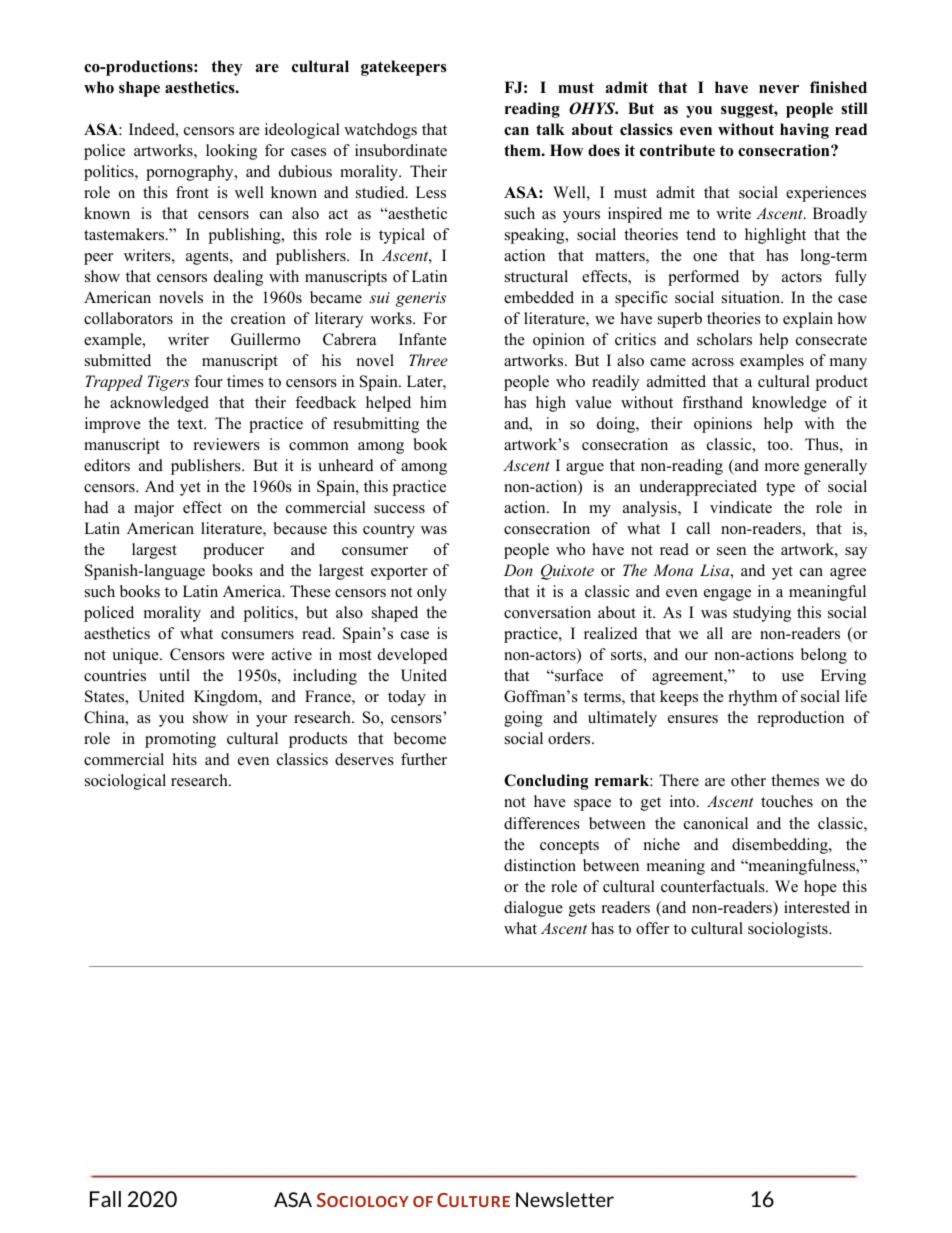 This page has height=1233, width=952. What do you see at coordinates (550, 129) in the page?
I see `talk` at bounding box center [550, 129].
